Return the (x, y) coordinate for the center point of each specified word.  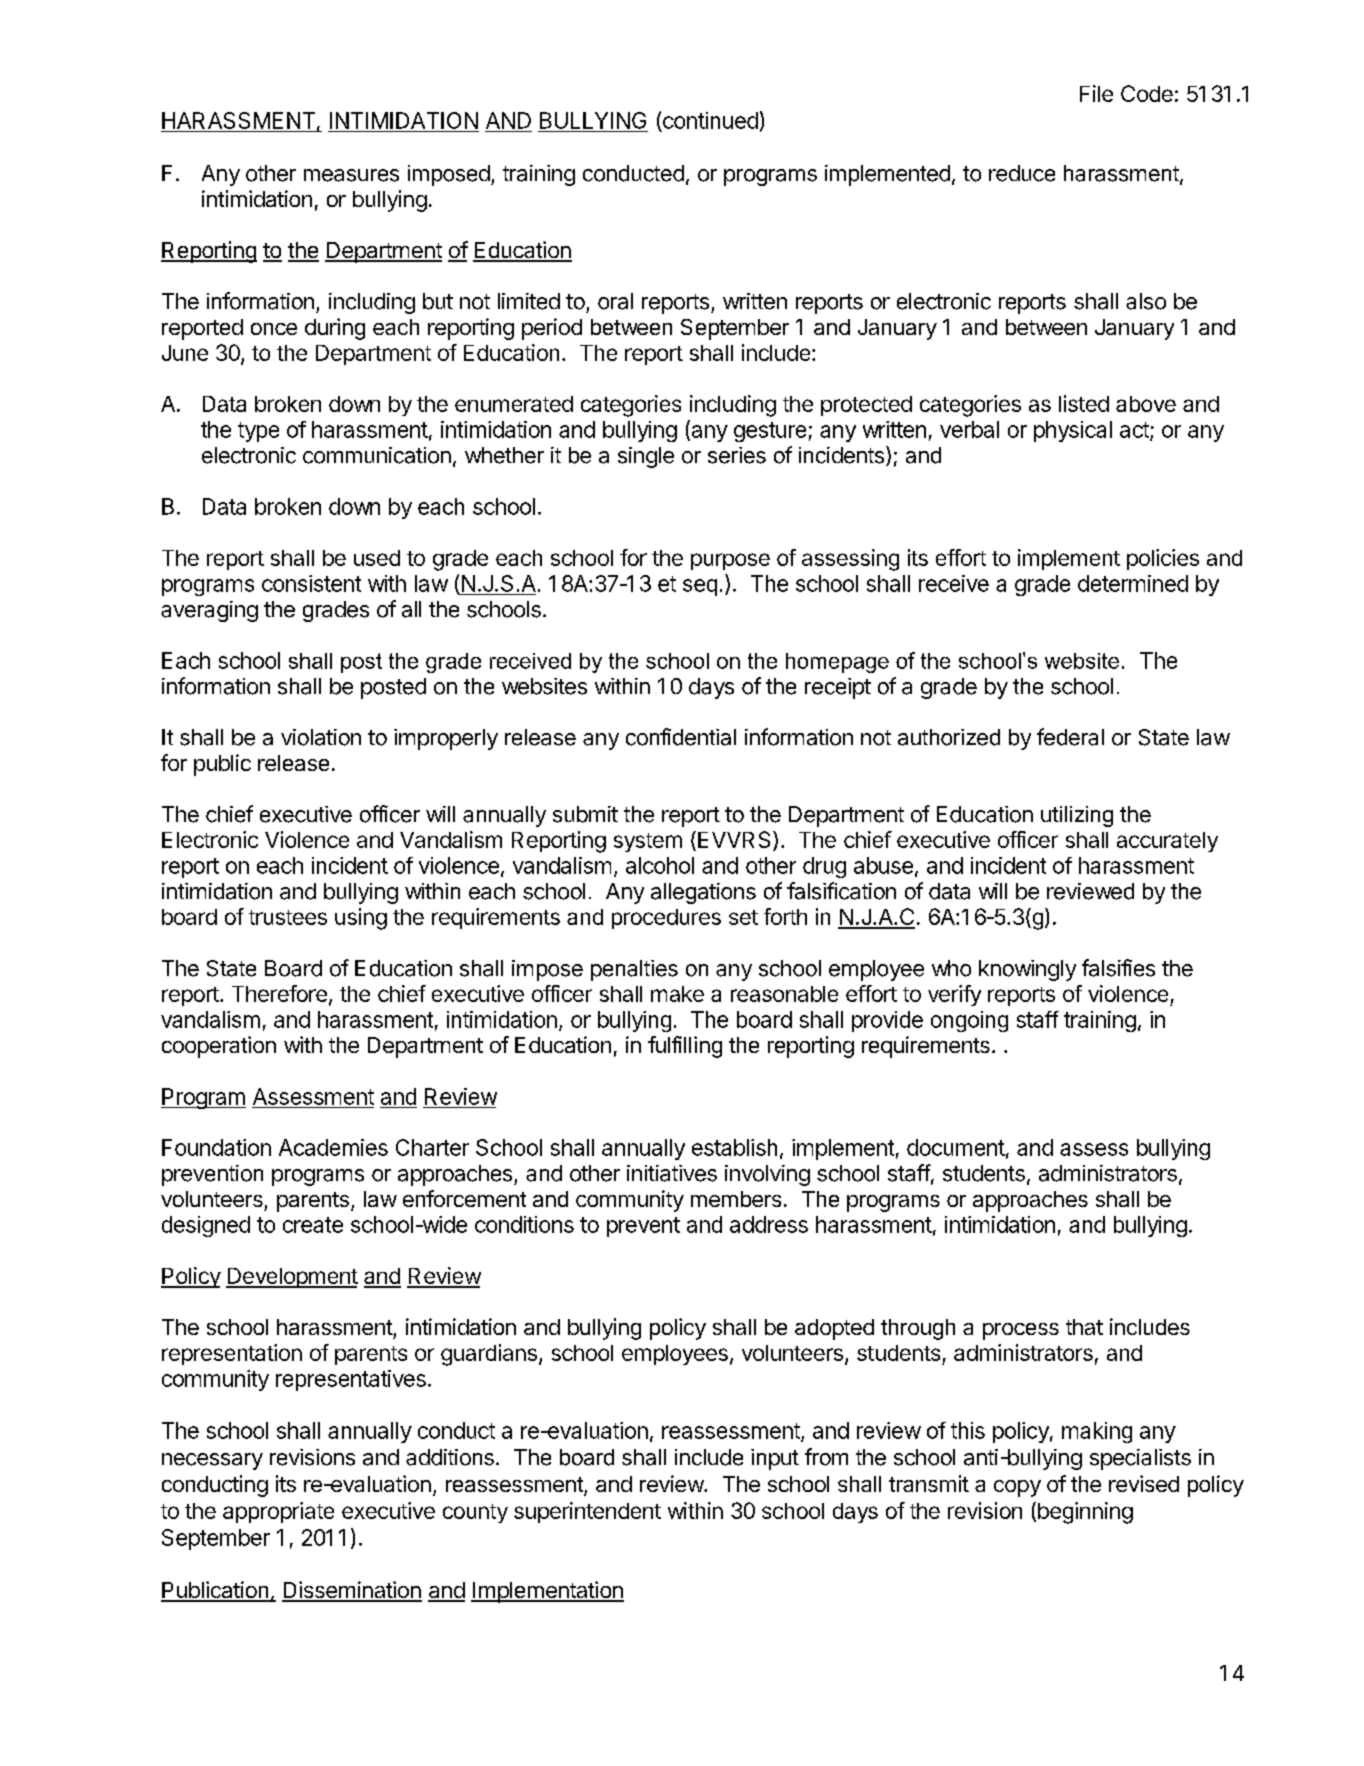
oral (615, 301)
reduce (1022, 173)
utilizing (1077, 816)
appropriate (278, 1512)
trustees (288, 917)
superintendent (587, 1512)
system (648, 842)
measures (351, 175)
